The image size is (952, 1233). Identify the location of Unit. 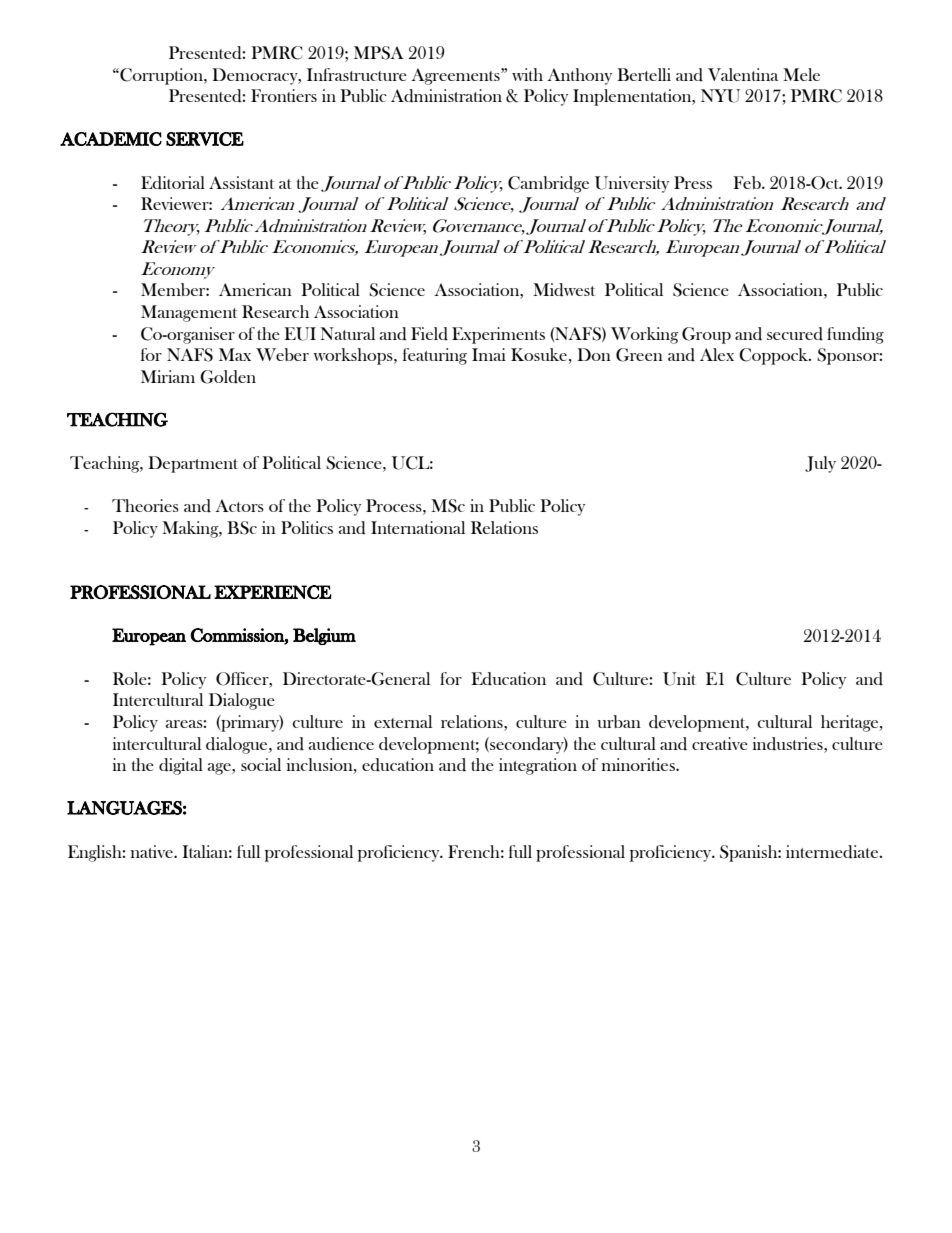
(679, 679).
